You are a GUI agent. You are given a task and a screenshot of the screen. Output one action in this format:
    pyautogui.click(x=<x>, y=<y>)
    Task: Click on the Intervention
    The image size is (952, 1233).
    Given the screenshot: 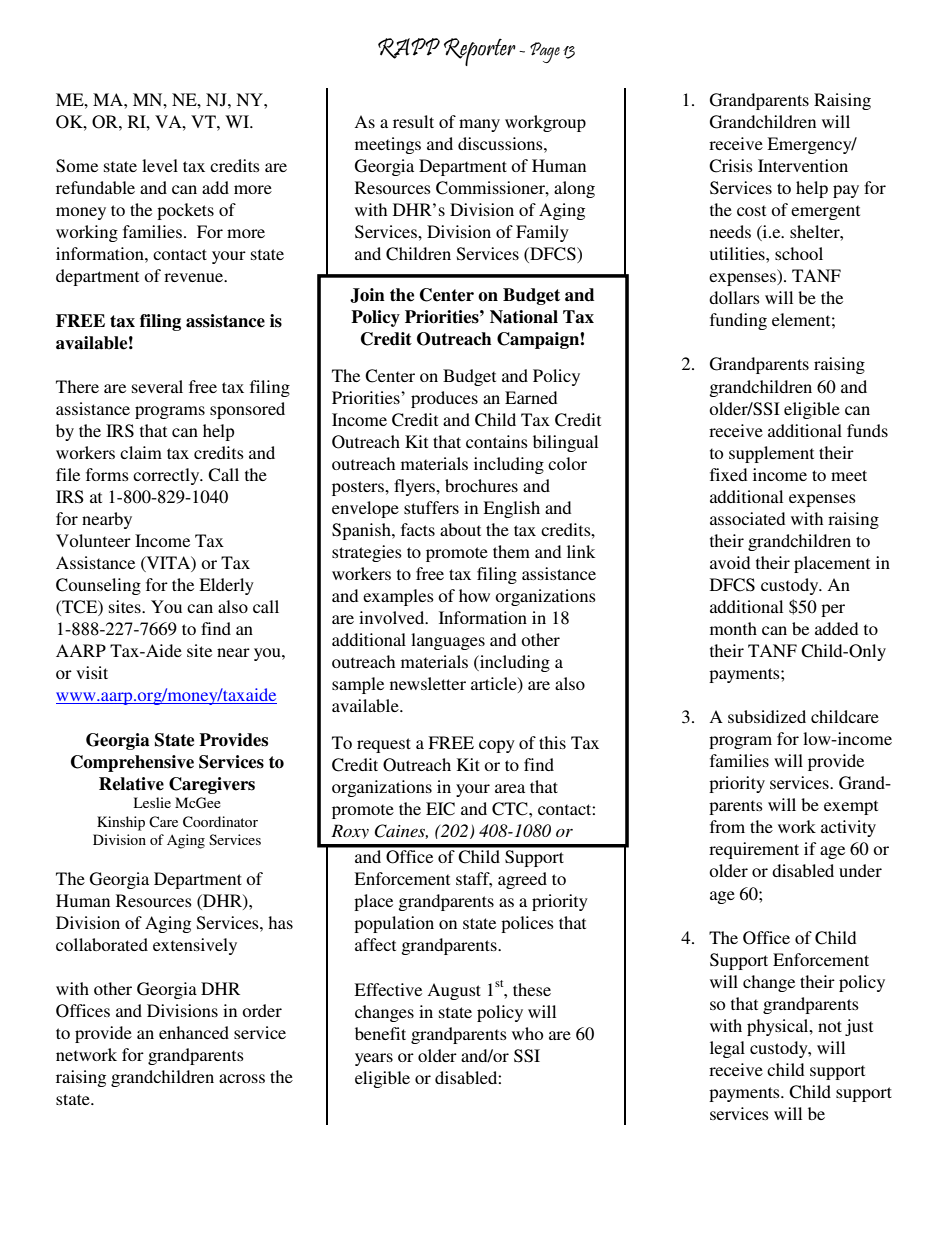 What is the action you would take?
    pyautogui.click(x=803, y=165)
